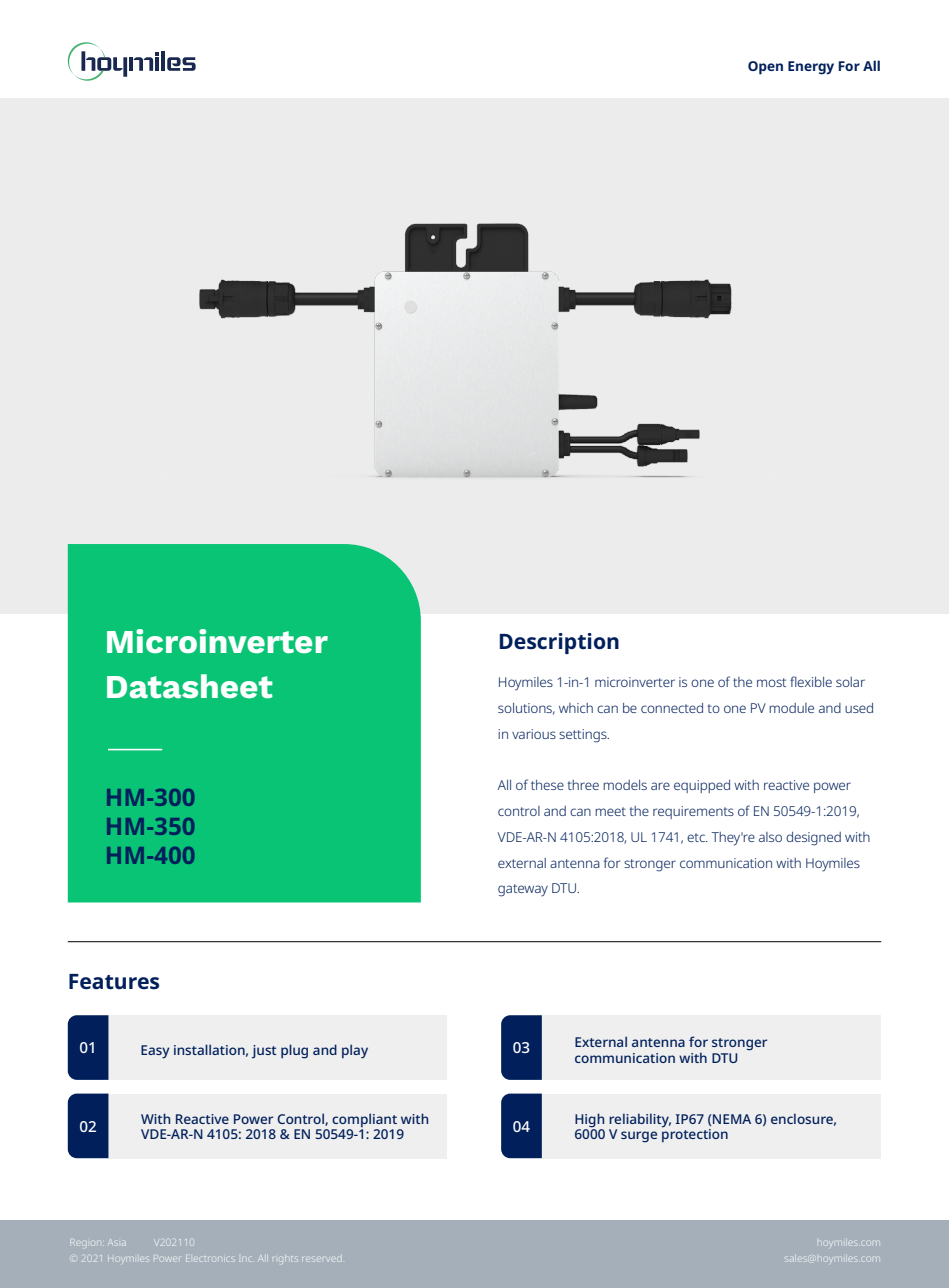 The image size is (949, 1288). Describe the element at coordinates (559, 643) in the screenshot. I see `Description` at that location.
